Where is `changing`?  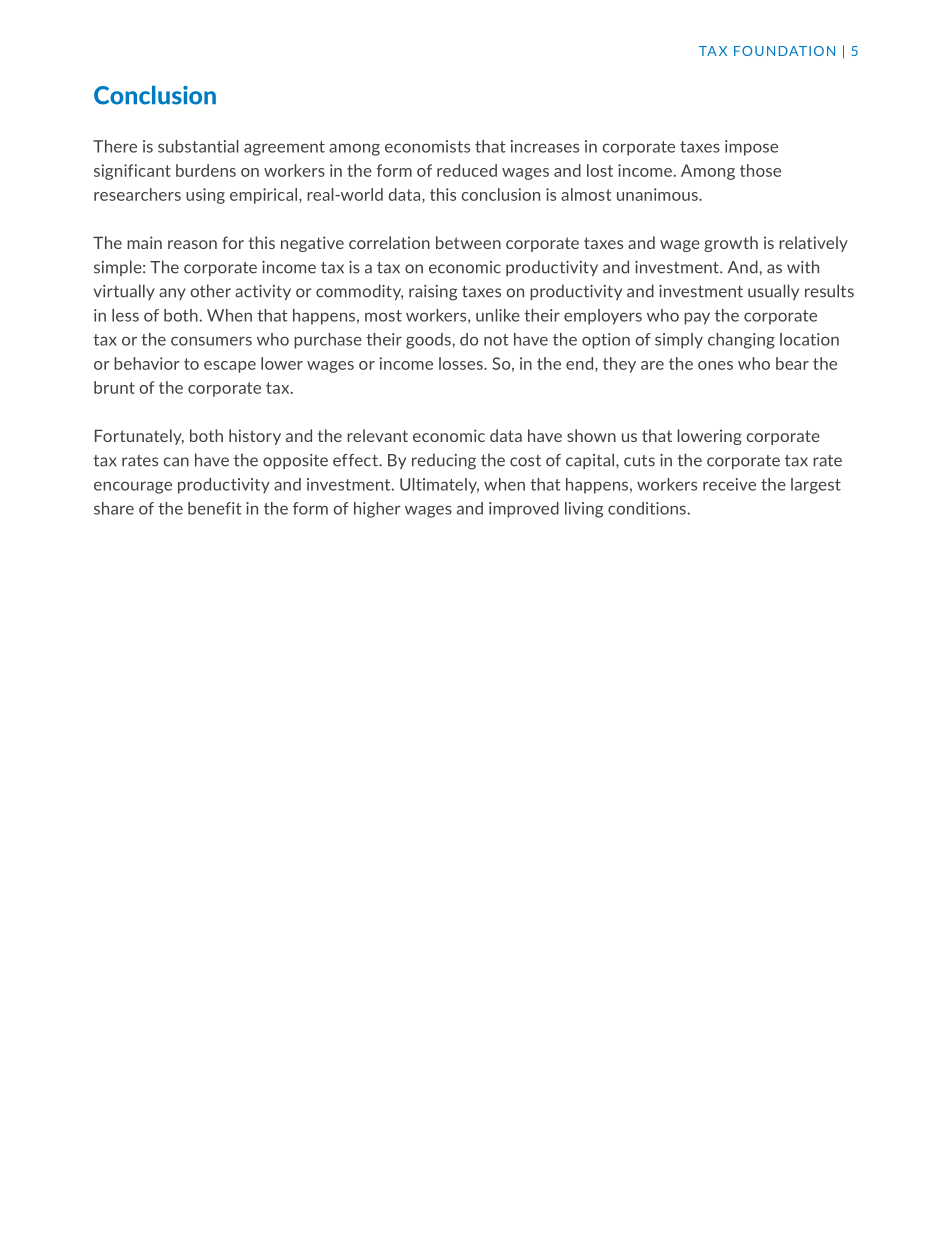
changing is located at coordinates (741, 341).
